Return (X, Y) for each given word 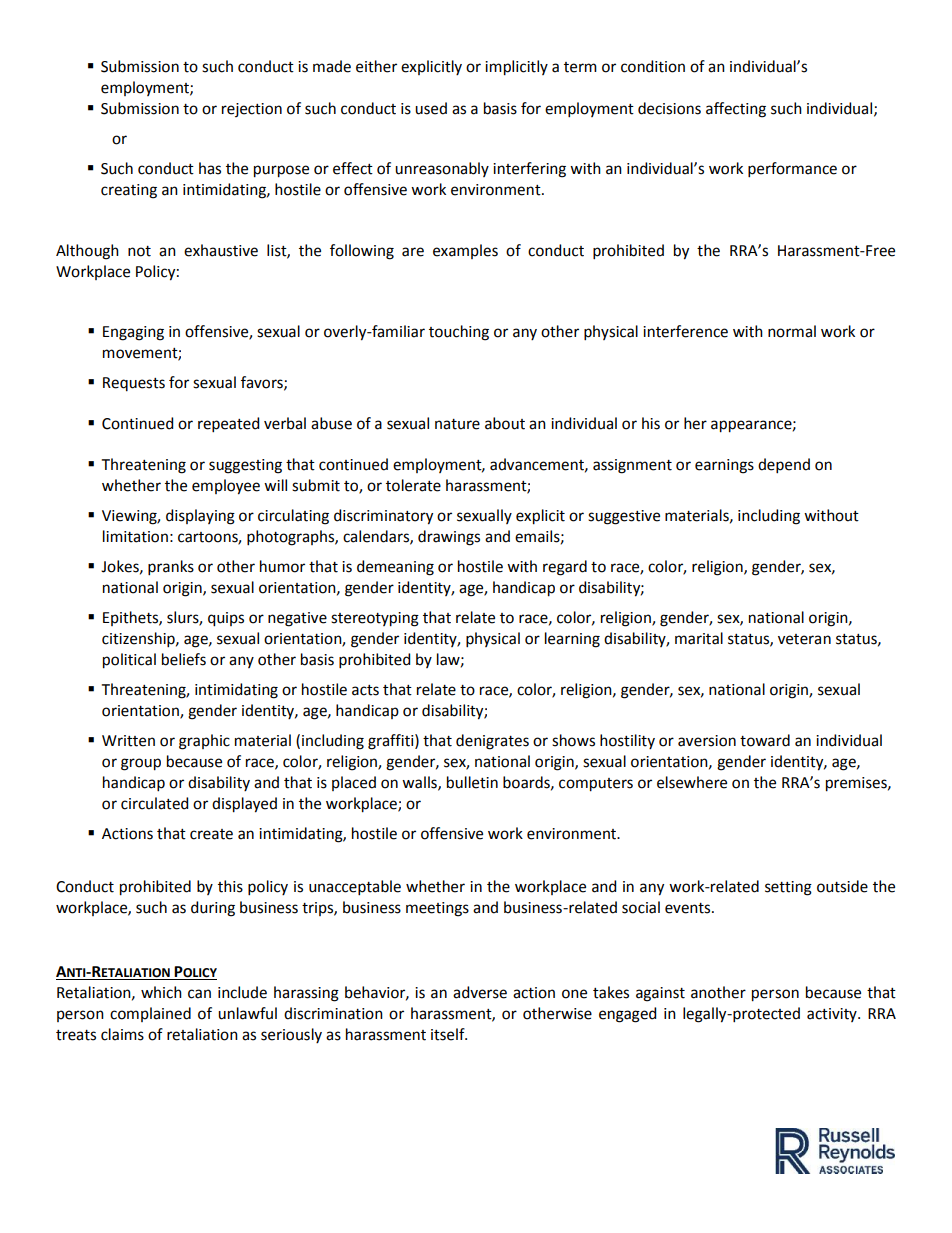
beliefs (184, 659)
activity (833, 1015)
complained (150, 1014)
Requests (134, 384)
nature (457, 424)
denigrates (492, 742)
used (431, 108)
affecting (736, 110)
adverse (480, 992)
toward (765, 740)
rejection (252, 110)
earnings (724, 466)
